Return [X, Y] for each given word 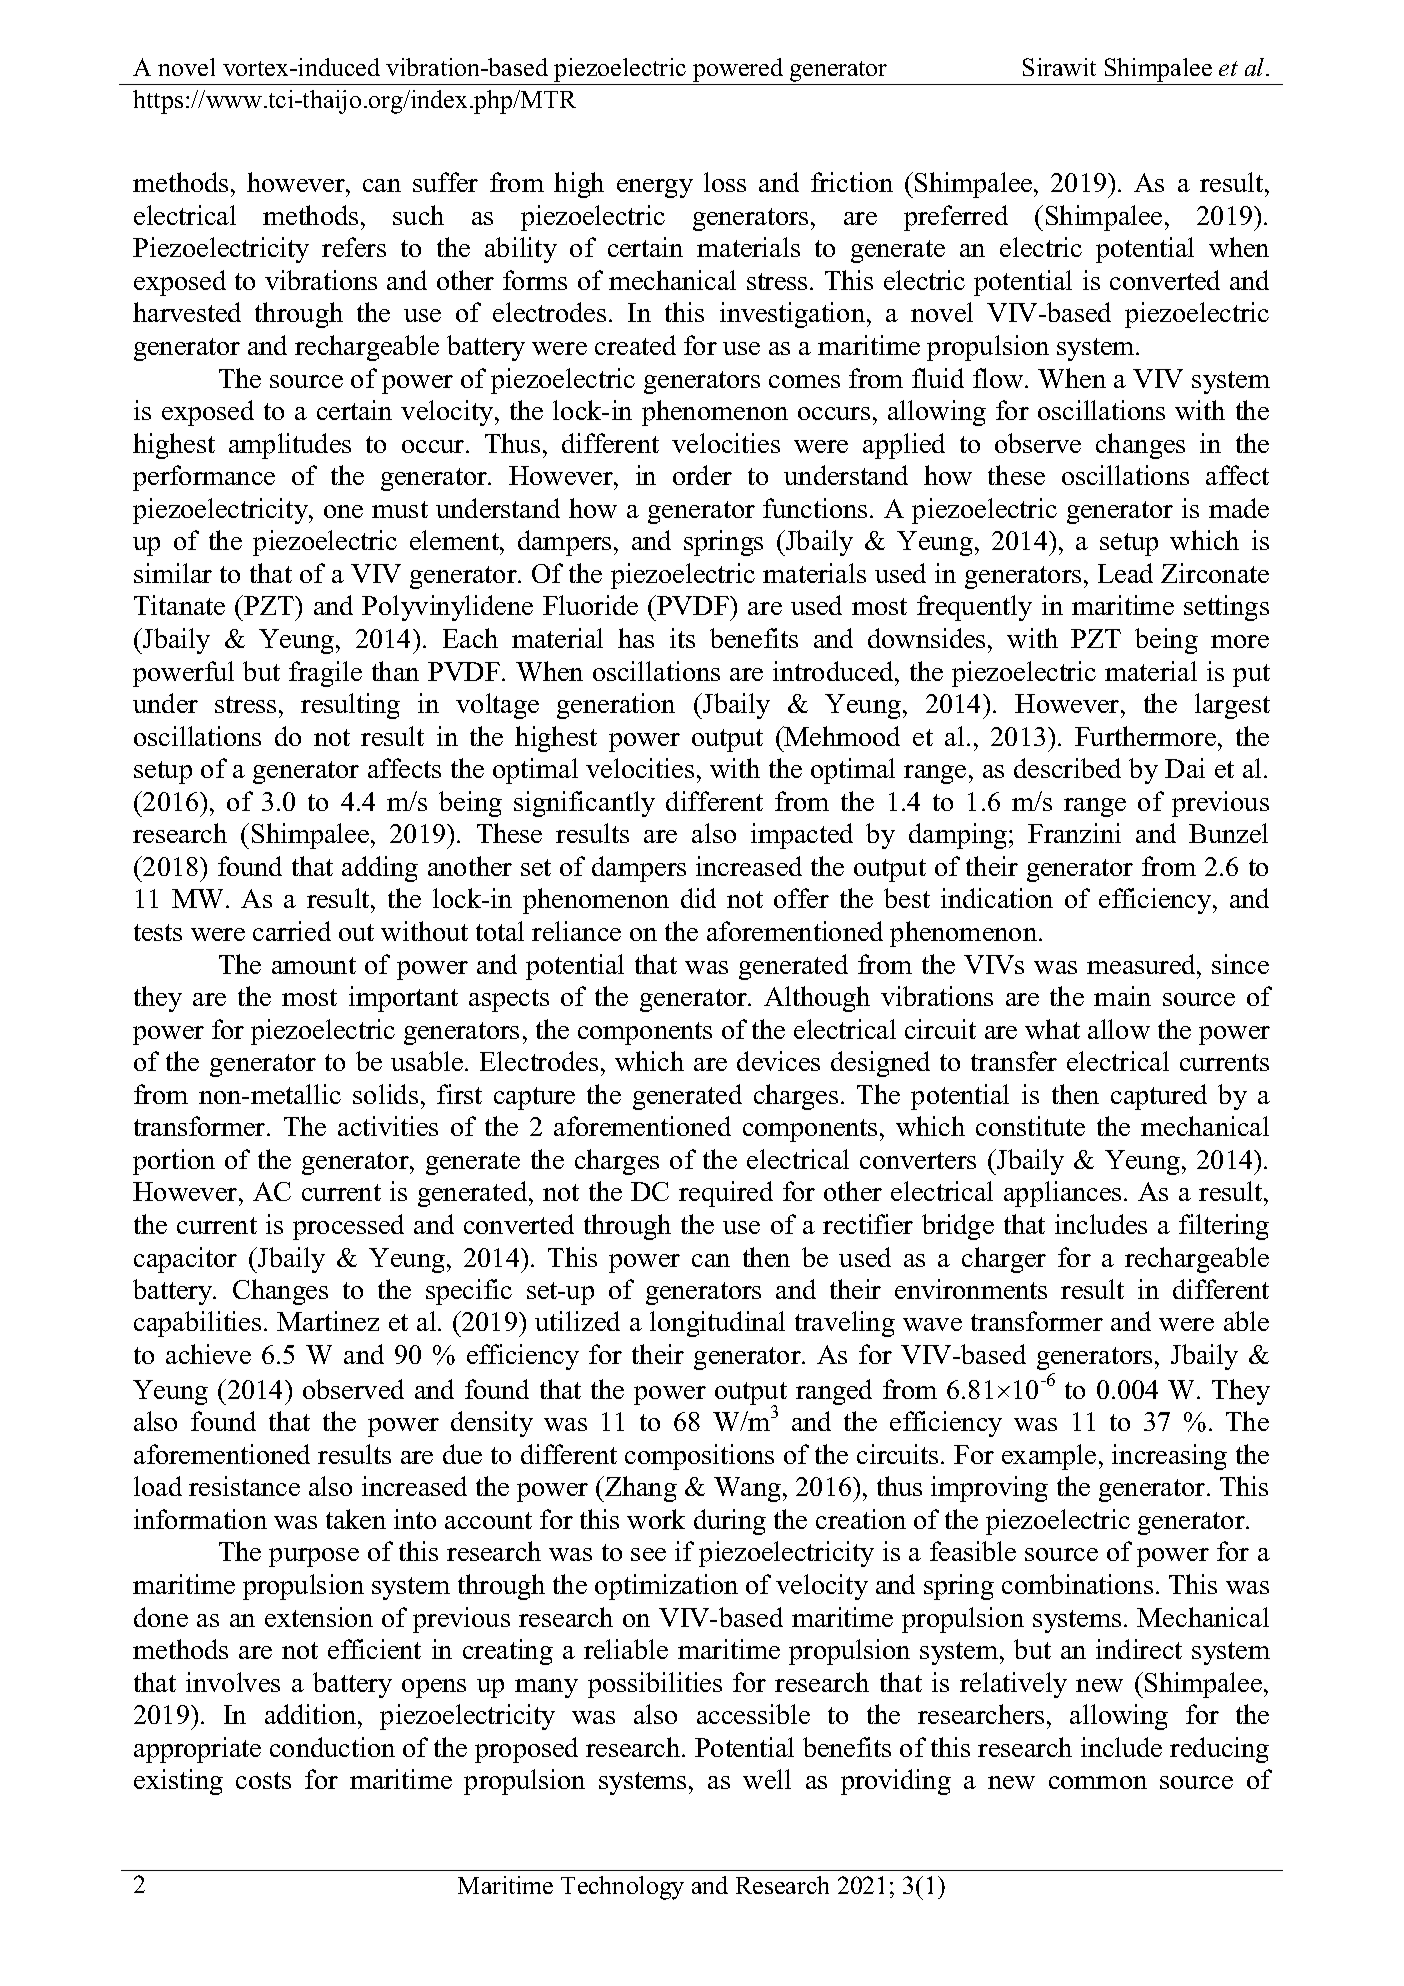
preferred [956, 218]
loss [725, 182]
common [1098, 1782]
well [767, 1779]
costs [263, 1780]
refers [354, 247]
